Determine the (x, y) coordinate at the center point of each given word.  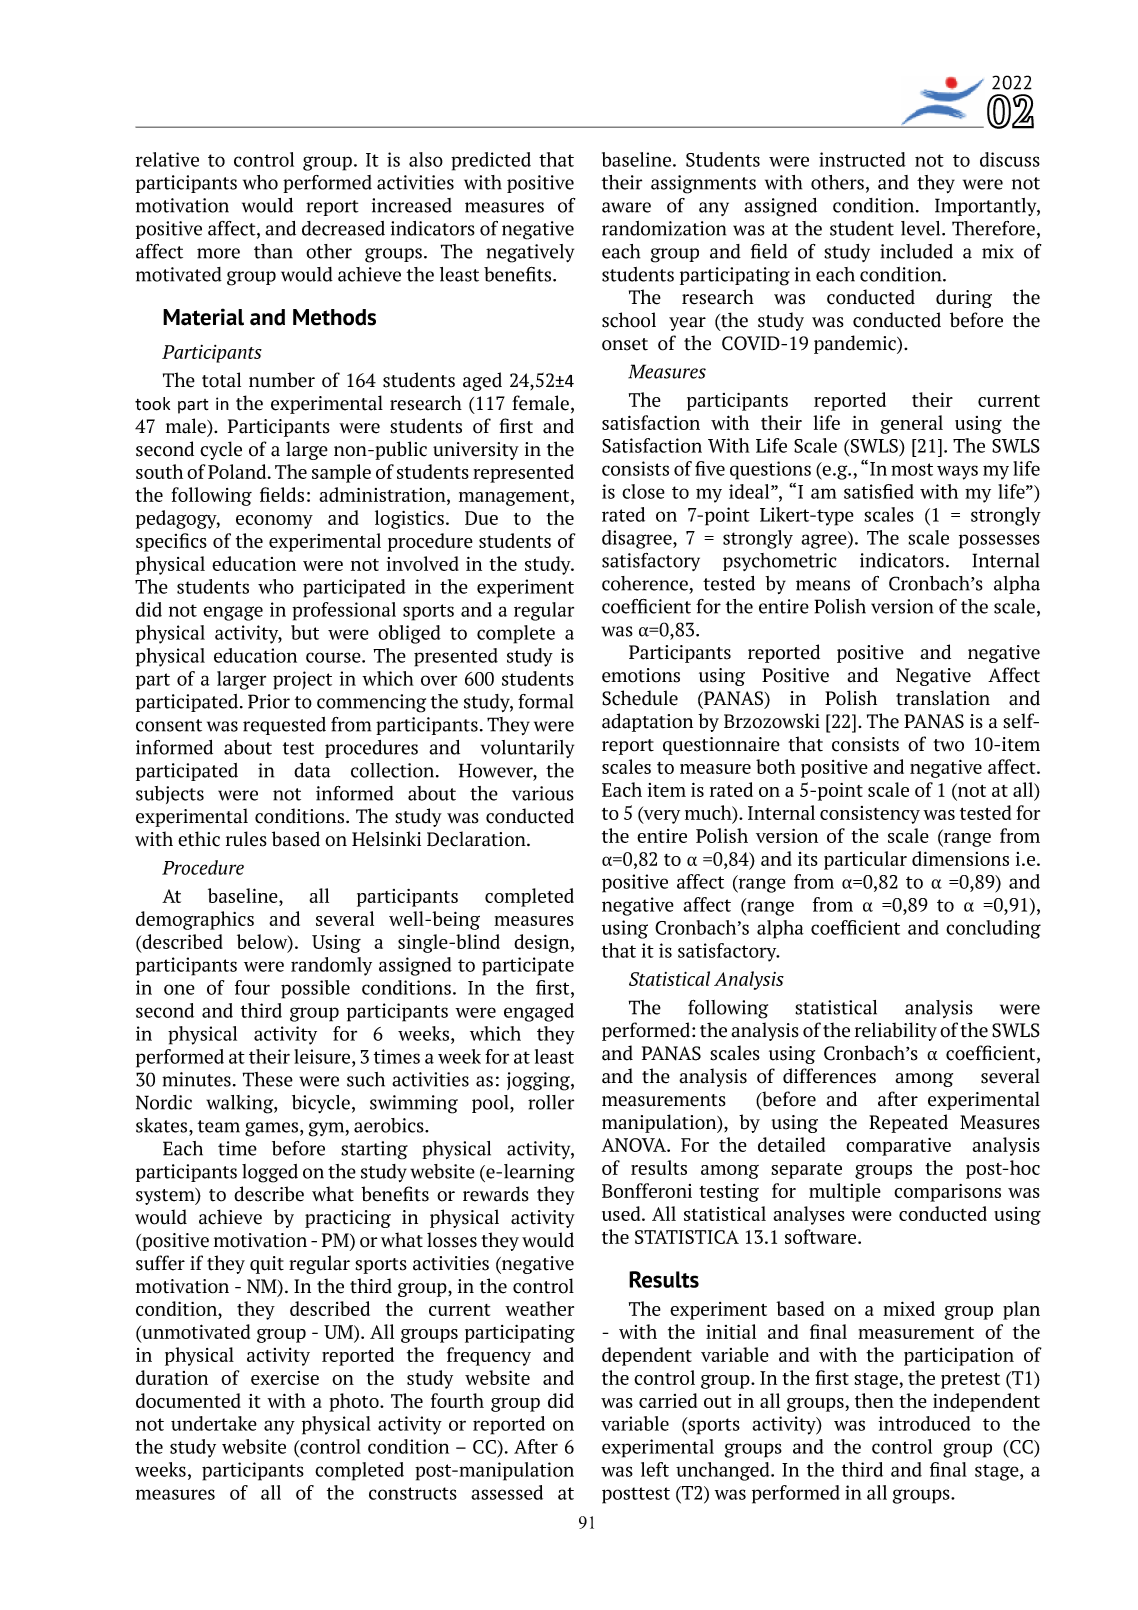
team (219, 1126)
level (922, 228)
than (273, 251)
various (543, 793)
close (643, 491)
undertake (214, 1423)
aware (626, 207)
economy (274, 522)
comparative (898, 1147)
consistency (870, 815)
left (655, 1469)
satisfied (879, 491)
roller (551, 1102)
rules (246, 839)
